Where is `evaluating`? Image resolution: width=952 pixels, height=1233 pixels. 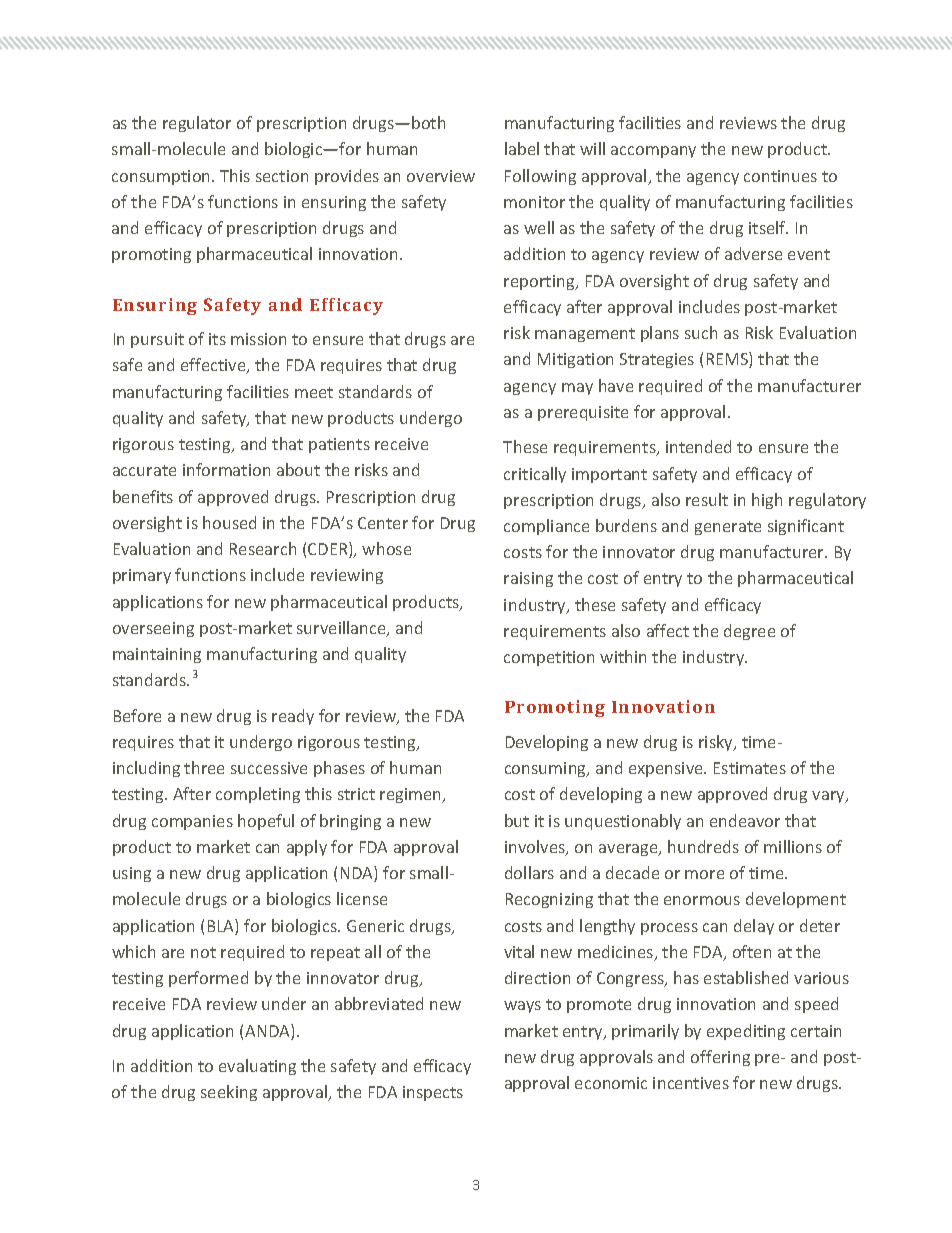
evaluating is located at coordinates (257, 1067).
